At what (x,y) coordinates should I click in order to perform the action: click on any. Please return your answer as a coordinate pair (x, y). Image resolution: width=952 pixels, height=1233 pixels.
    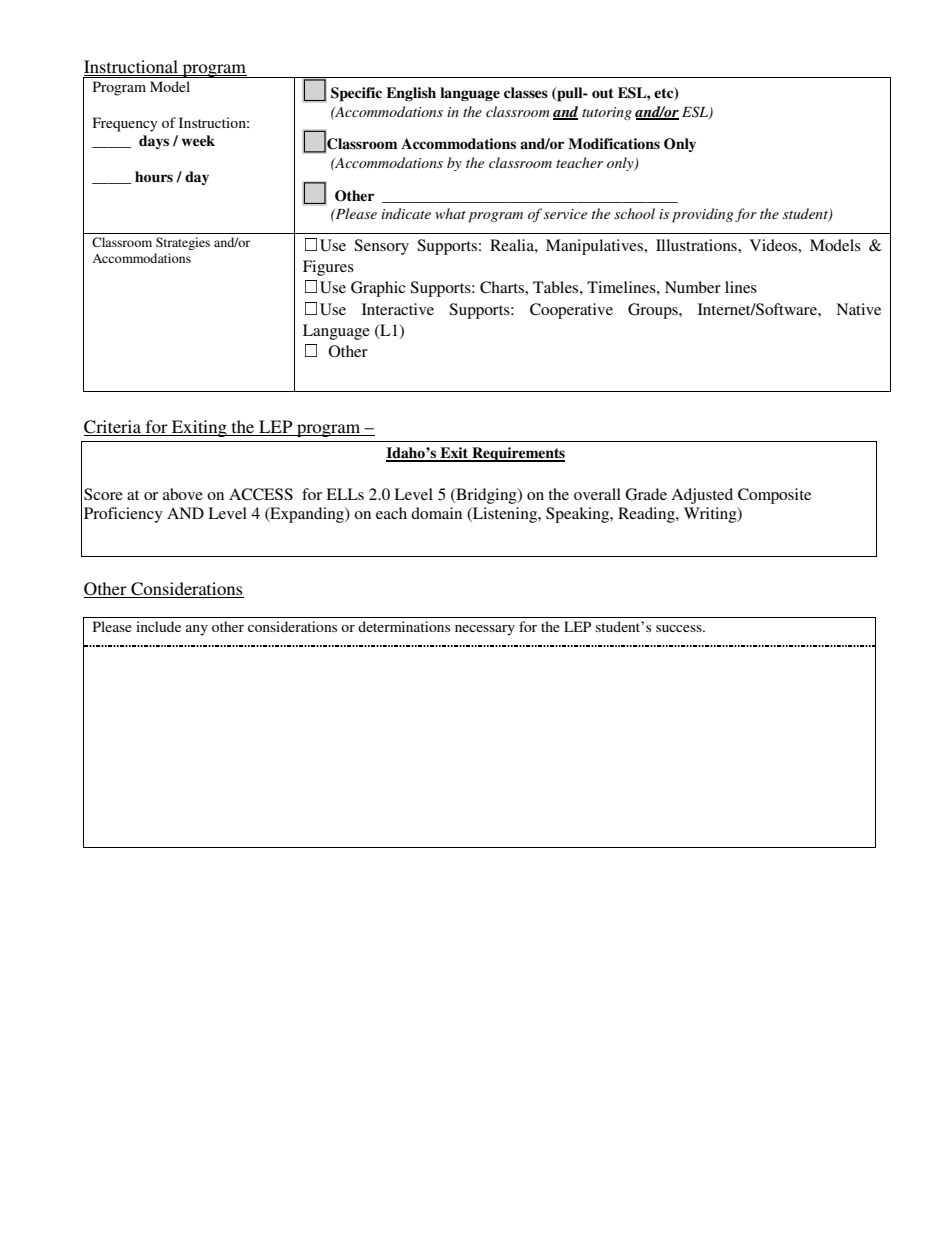
    Looking at the image, I should click on (197, 630).
